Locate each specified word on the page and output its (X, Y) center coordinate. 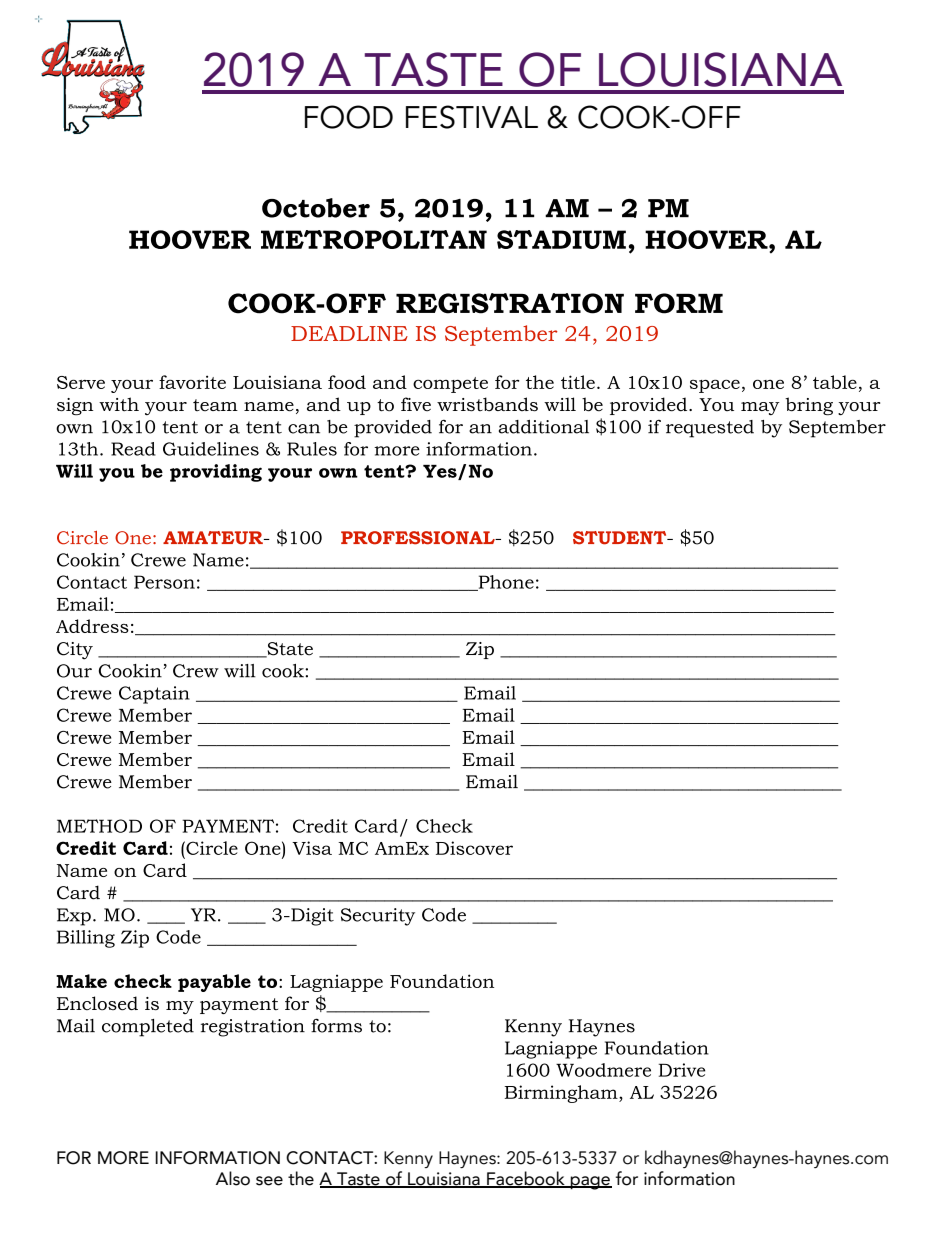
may (760, 408)
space (715, 386)
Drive (682, 1070)
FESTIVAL (472, 117)
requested (710, 429)
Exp (74, 917)
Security (378, 917)
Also (233, 1178)
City (75, 651)
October (316, 208)
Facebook (526, 1179)
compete (450, 385)
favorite (192, 382)
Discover (474, 848)
